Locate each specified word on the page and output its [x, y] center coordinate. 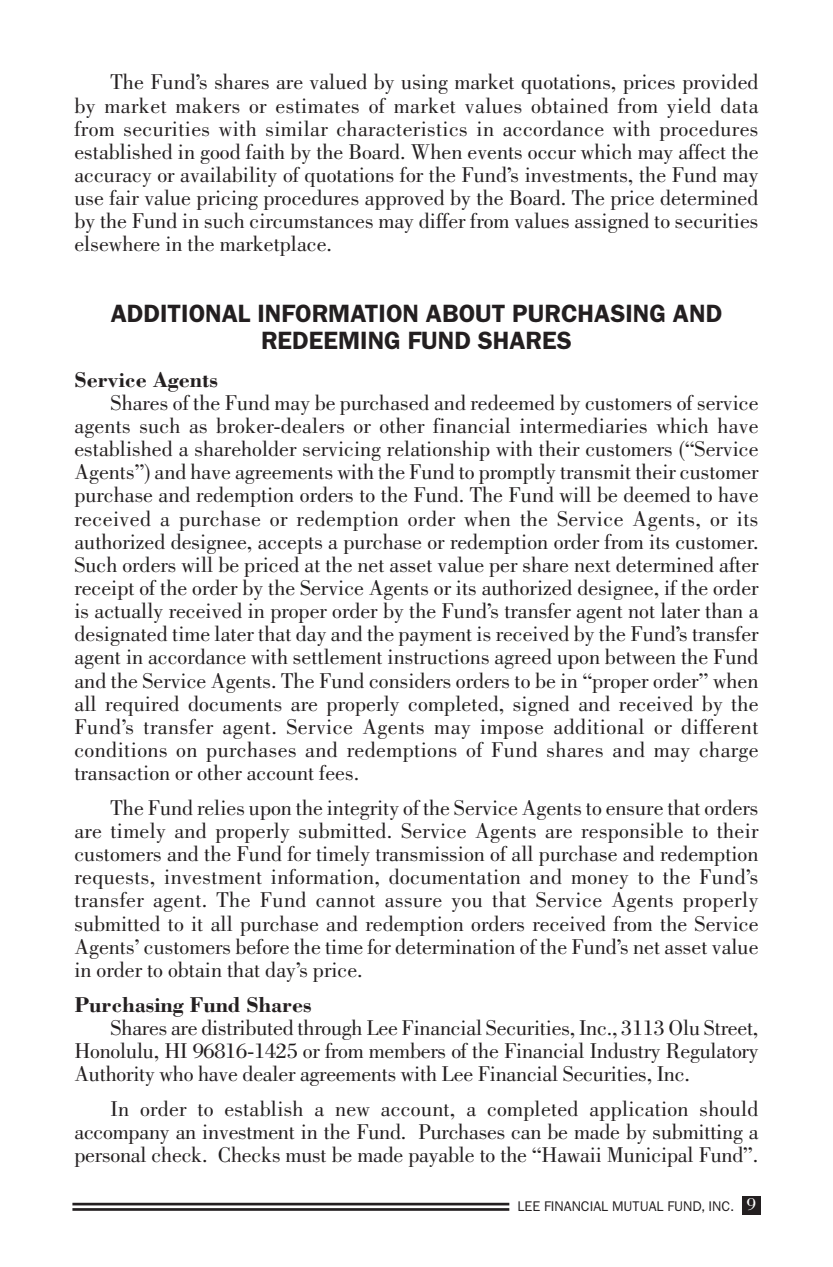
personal [110, 1156]
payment [435, 637]
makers [208, 105]
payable [441, 1156]
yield [689, 107]
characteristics [402, 128]
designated [121, 635]
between [640, 656]
